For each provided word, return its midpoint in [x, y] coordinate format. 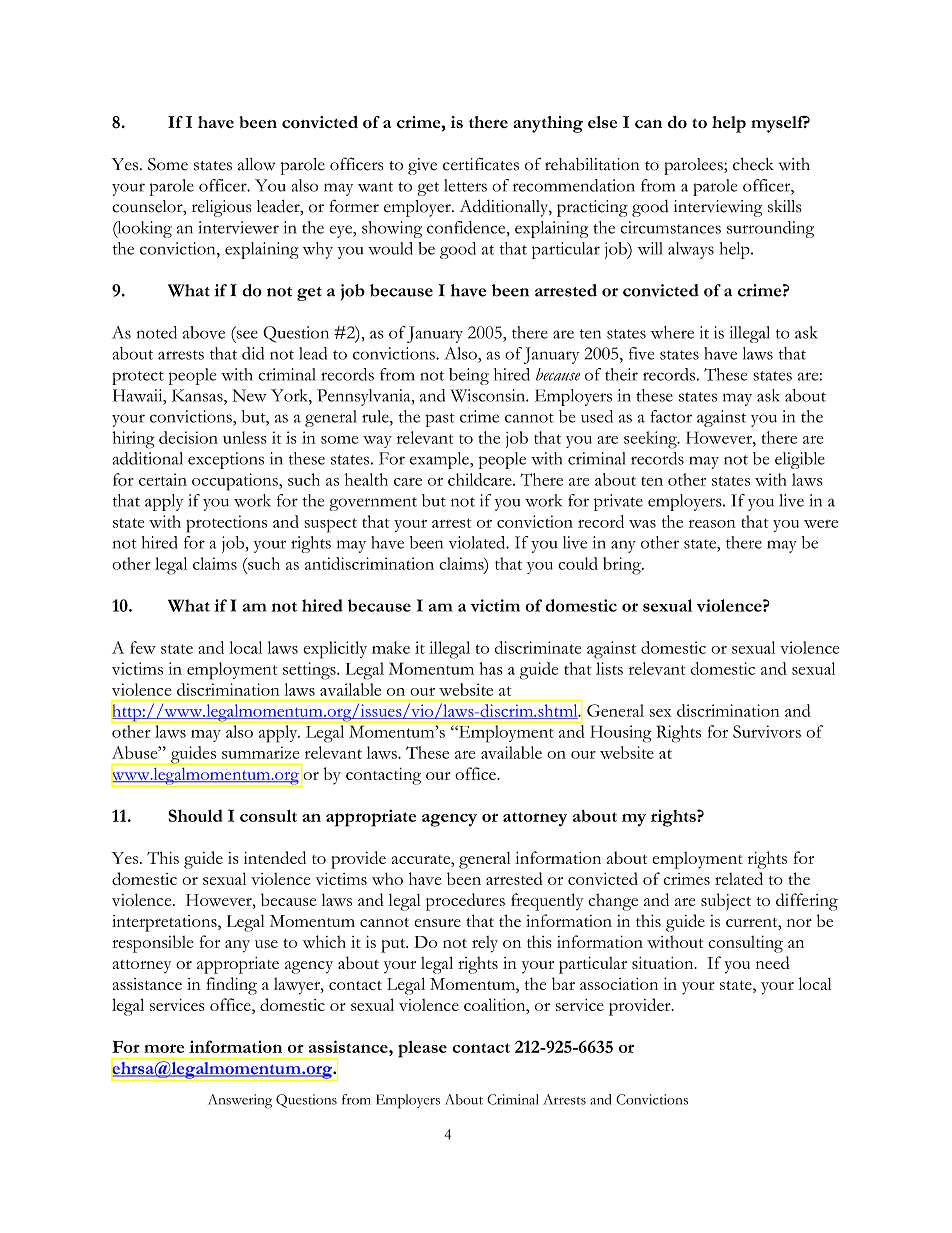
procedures [465, 902]
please [422, 1049]
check [753, 164]
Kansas [198, 395]
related [739, 878]
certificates [481, 164]
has [491, 668]
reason [712, 524]
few [143, 647]
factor [671, 416]
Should [195, 815]
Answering [240, 1101]
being [469, 376]
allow [256, 164]
